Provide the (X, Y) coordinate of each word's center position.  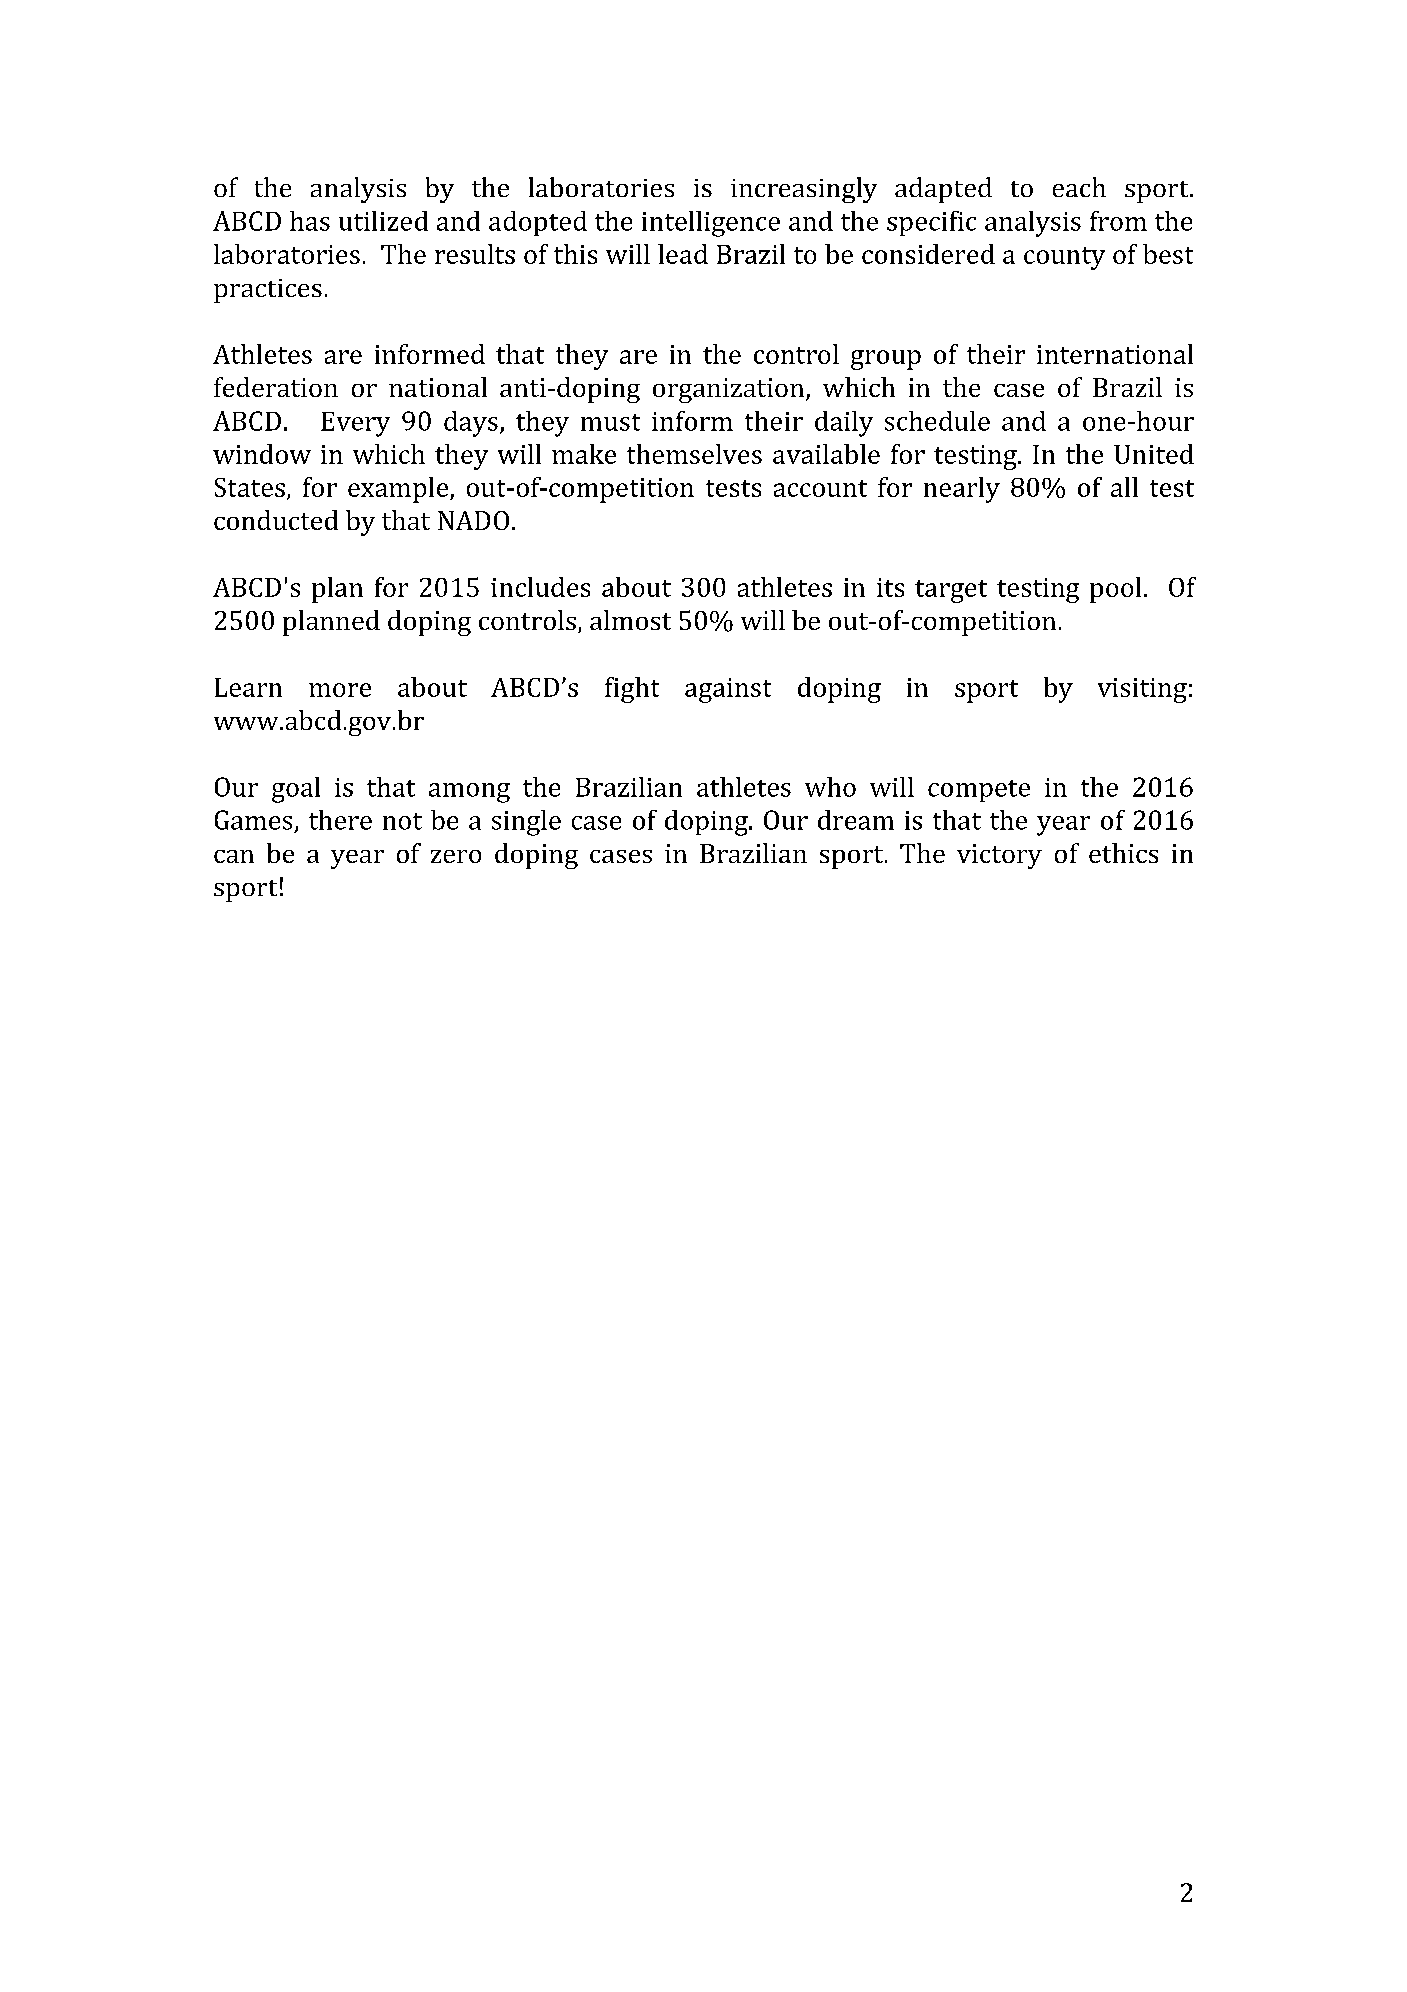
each (1079, 187)
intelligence (711, 224)
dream (856, 820)
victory (999, 856)
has (310, 221)
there (340, 820)
